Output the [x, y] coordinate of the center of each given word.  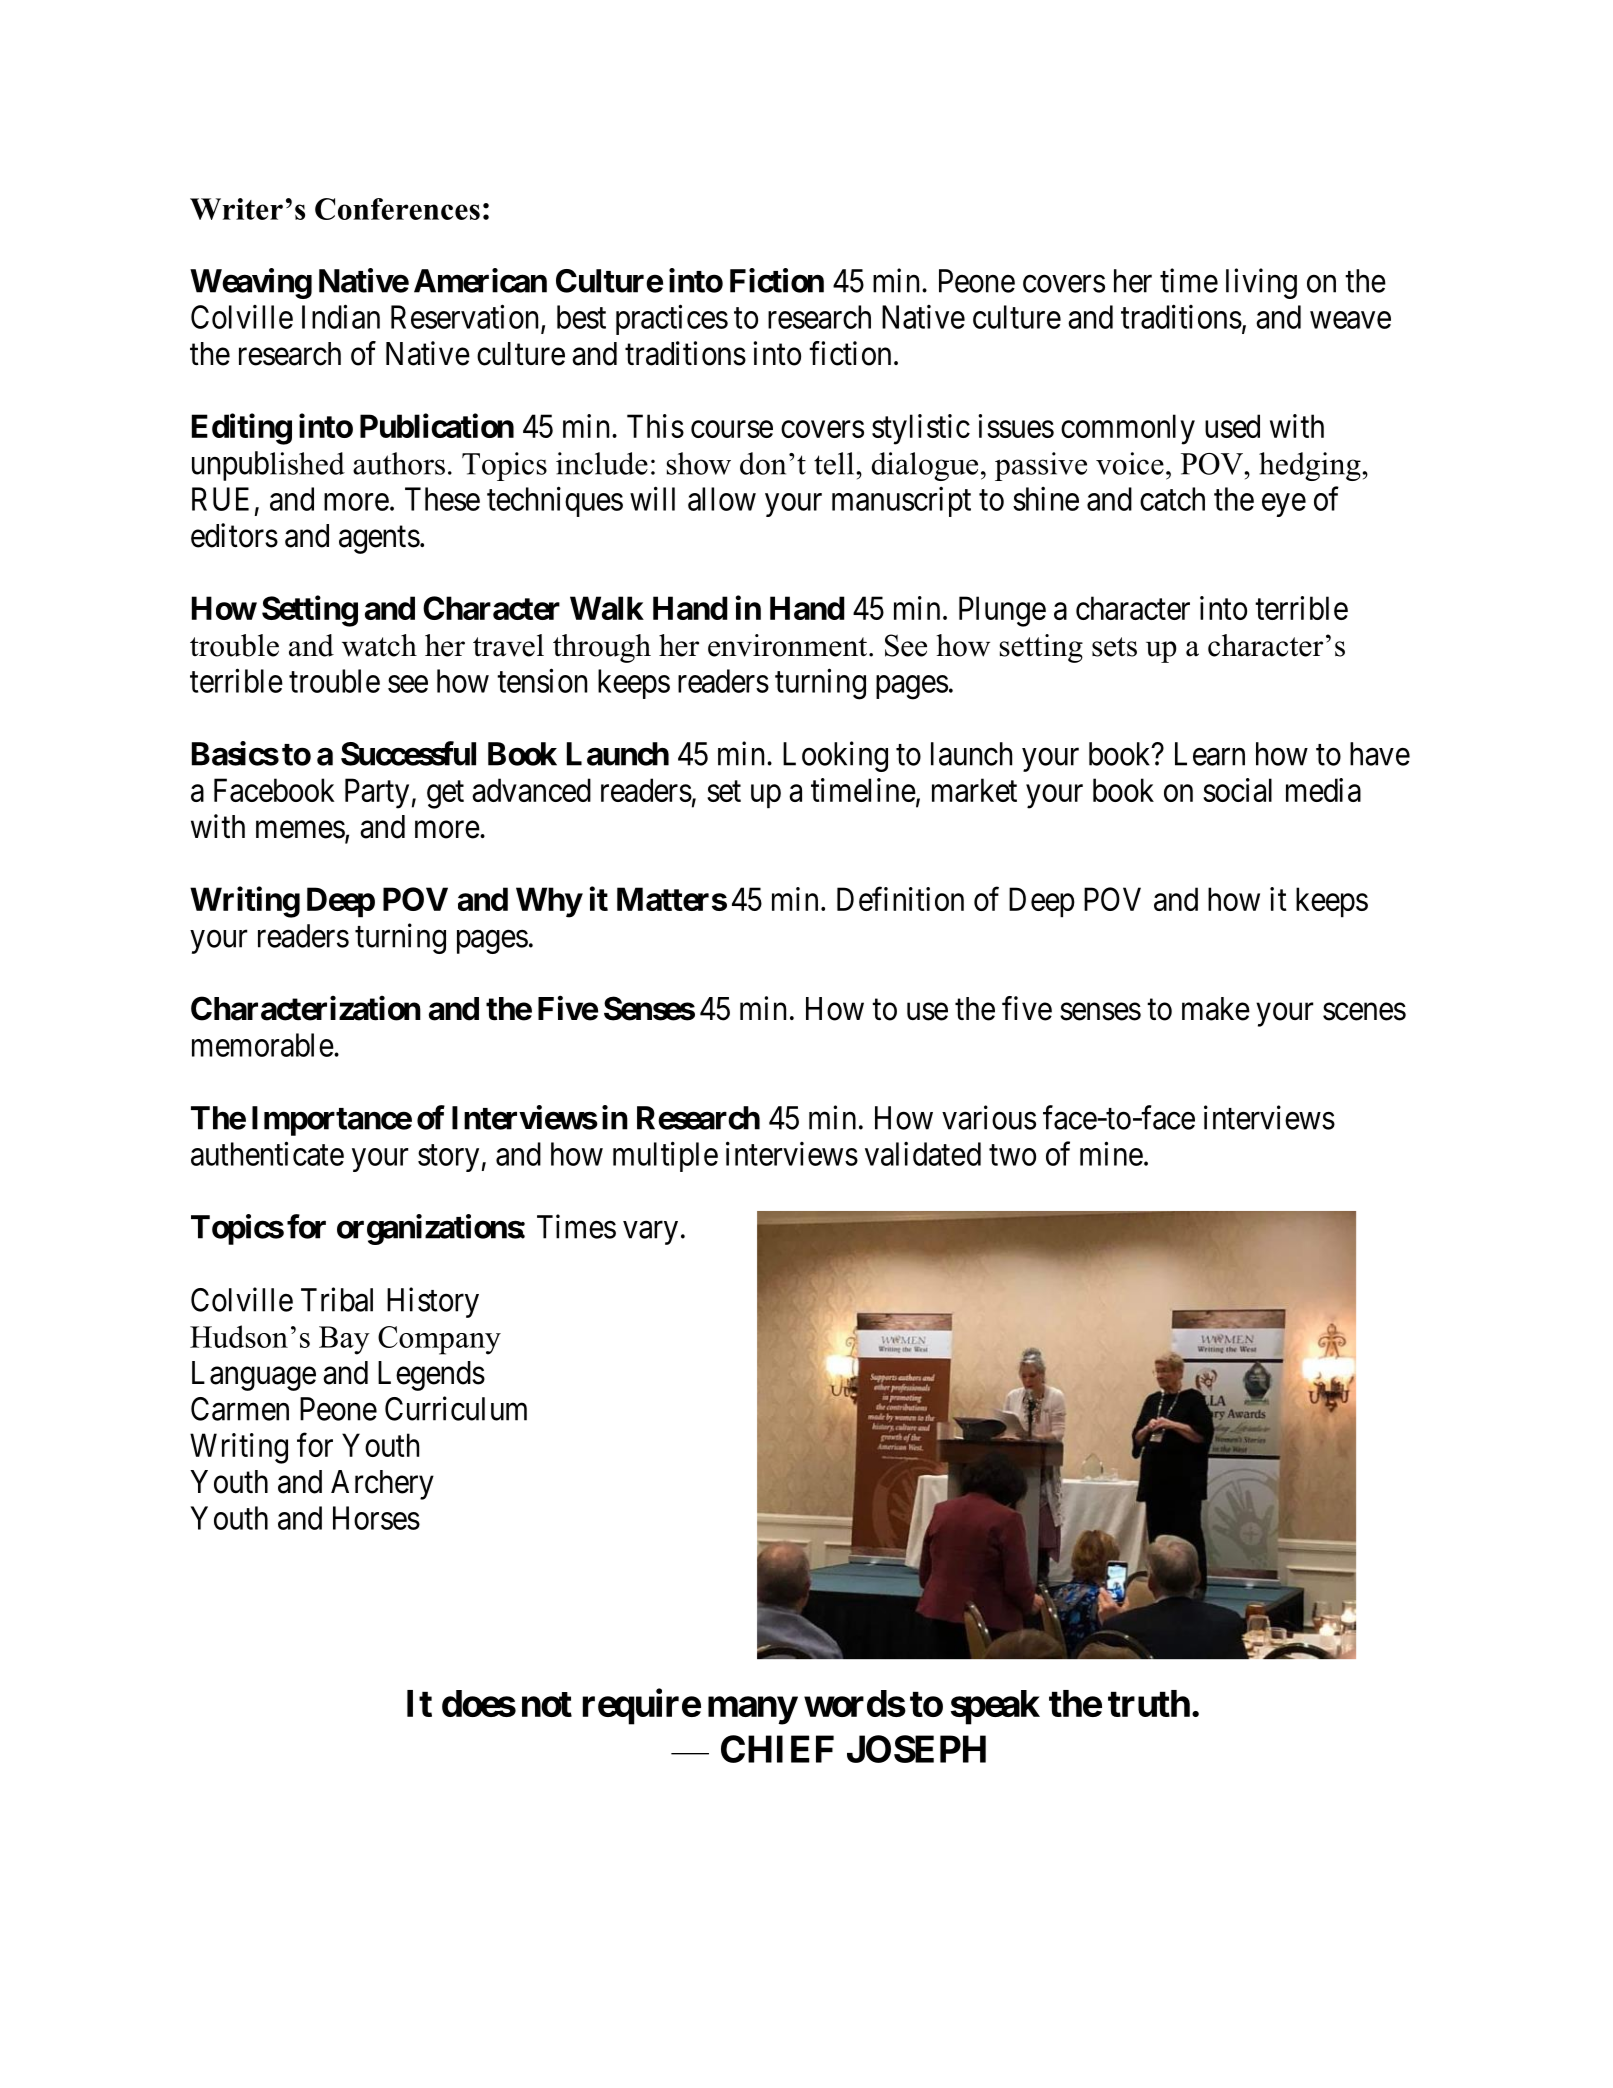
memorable [263, 1045]
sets [1114, 647]
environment [789, 645]
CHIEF [777, 1749]
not [547, 1704]
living [1261, 283]
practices [672, 319]
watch [379, 645]
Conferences [397, 209]
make [1216, 1009]
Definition [900, 899]
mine [1111, 1153]
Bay [344, 1340]
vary [650, 1233]
